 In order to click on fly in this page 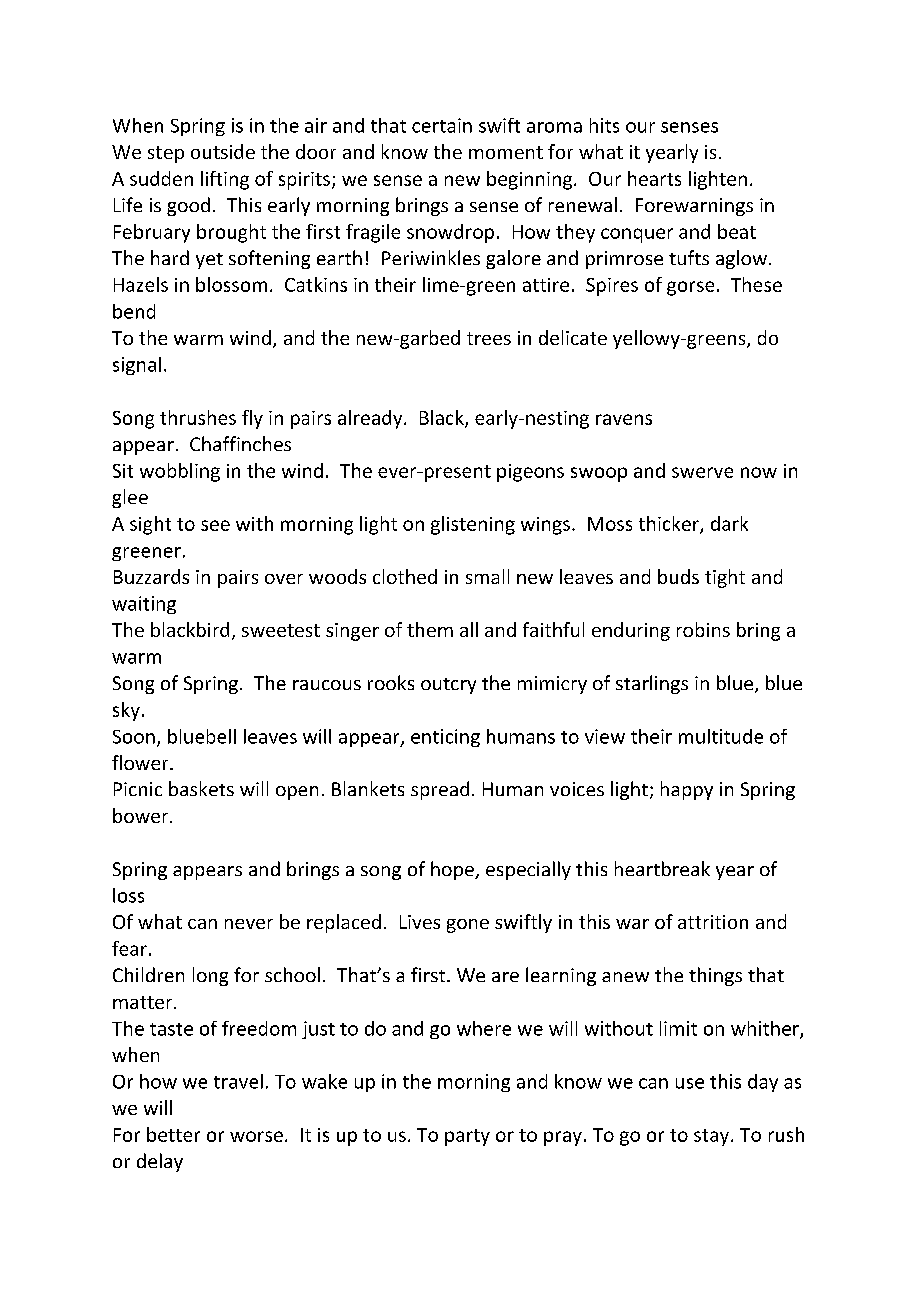, I will do `click(252, 419)`.
